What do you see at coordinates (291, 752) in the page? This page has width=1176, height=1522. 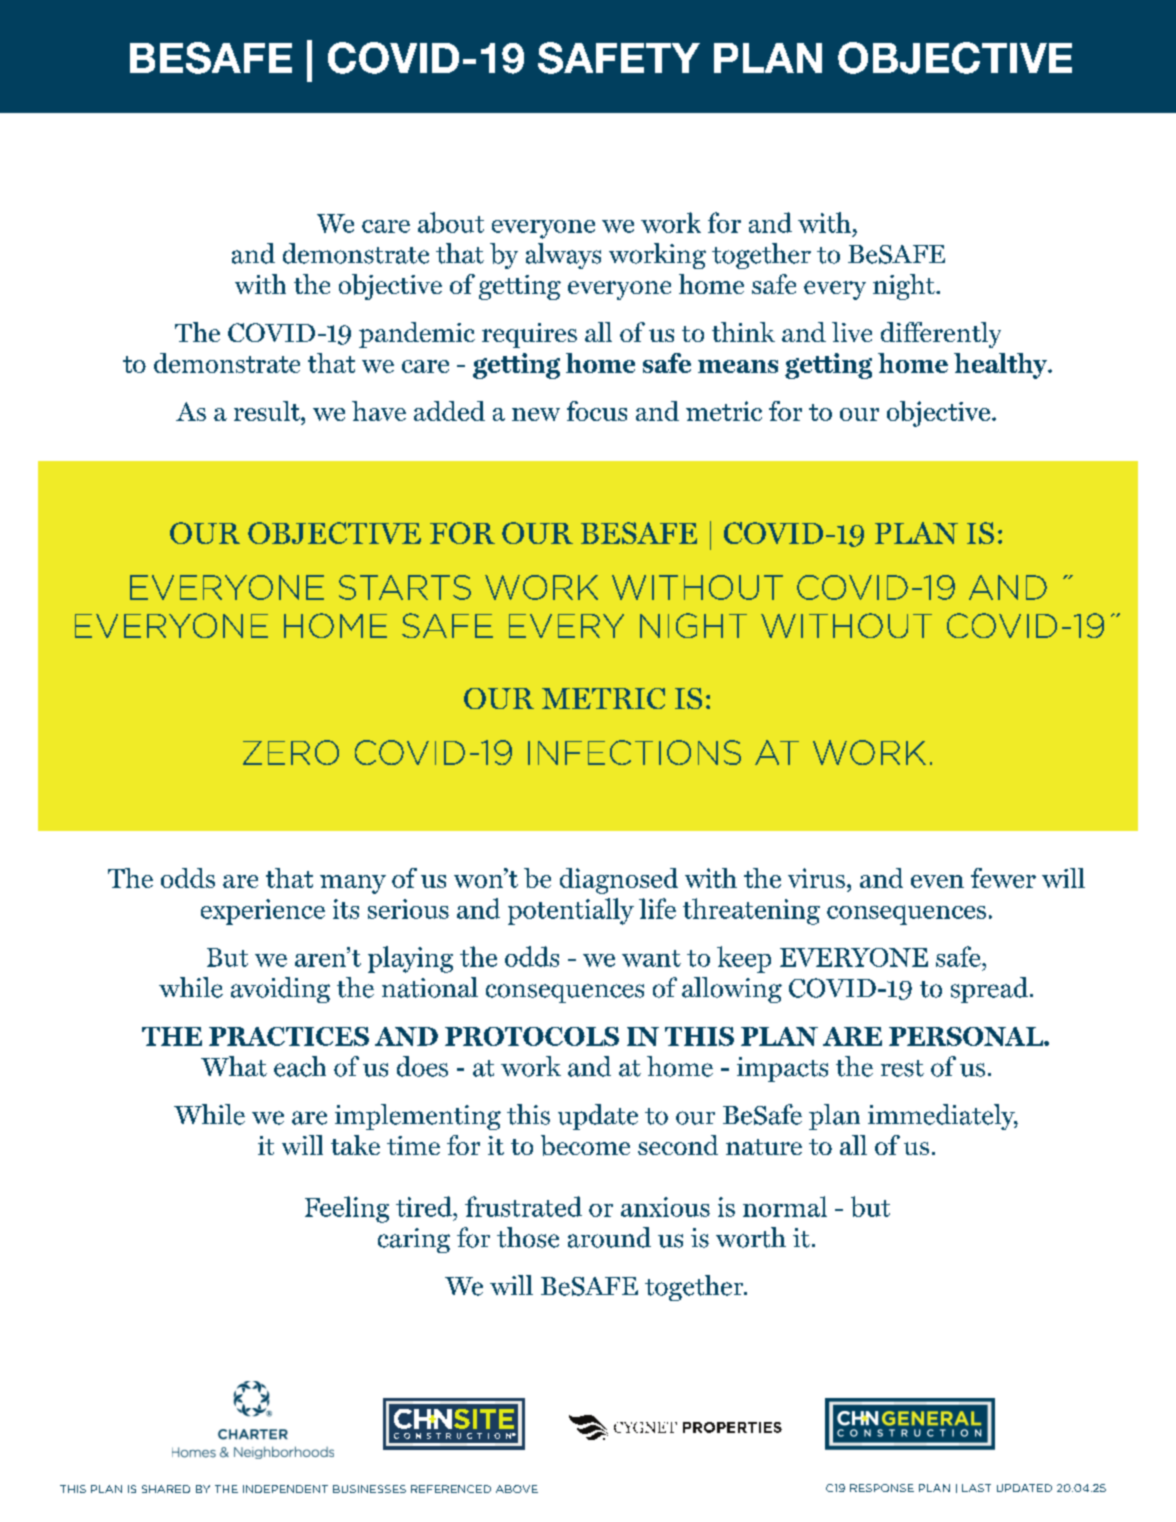 I see `ZERO` at bounding box center [291, 752].
